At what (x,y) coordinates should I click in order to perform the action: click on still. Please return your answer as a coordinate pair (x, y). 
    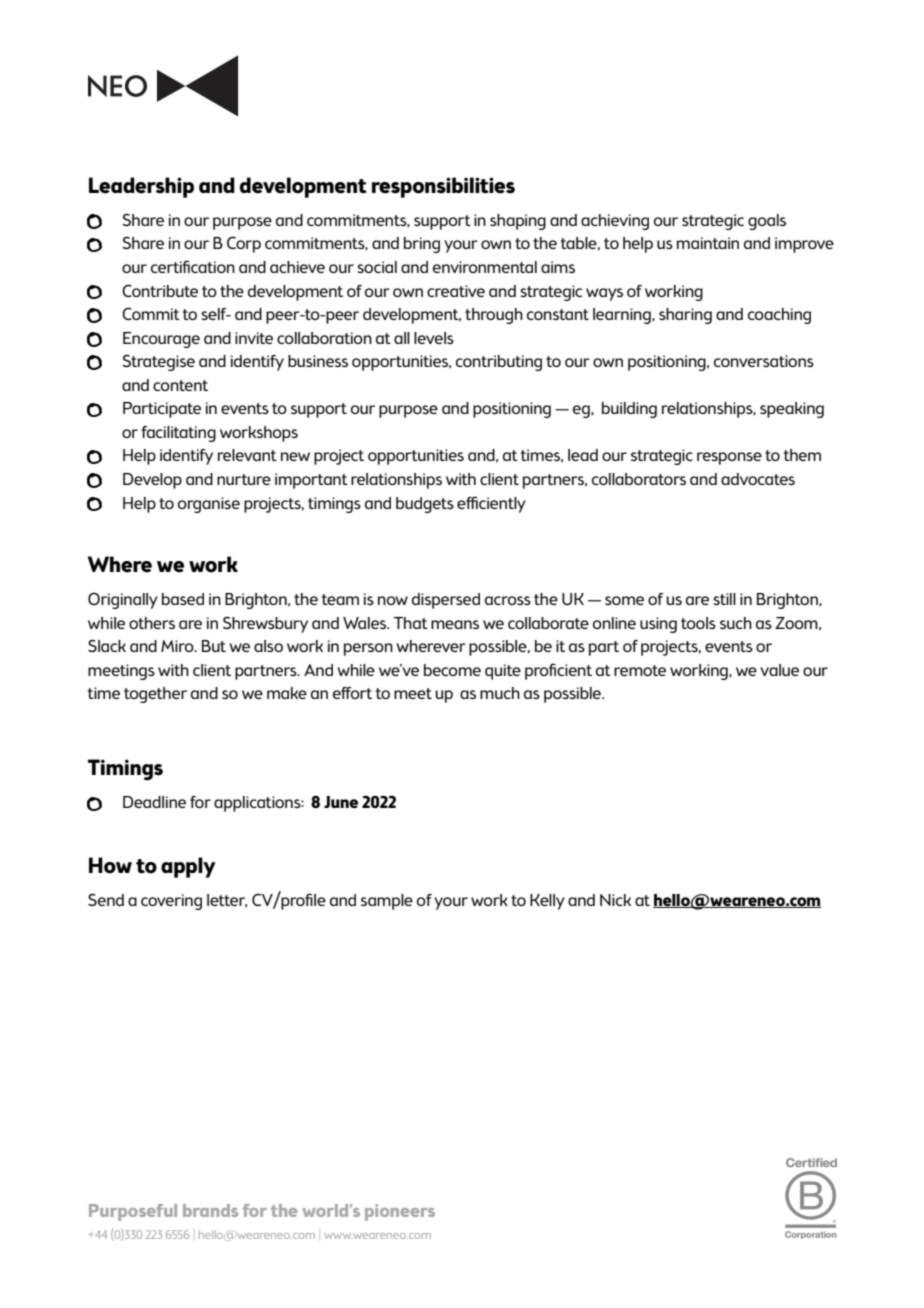
    Looking at the image, I should click on (724, 599).
